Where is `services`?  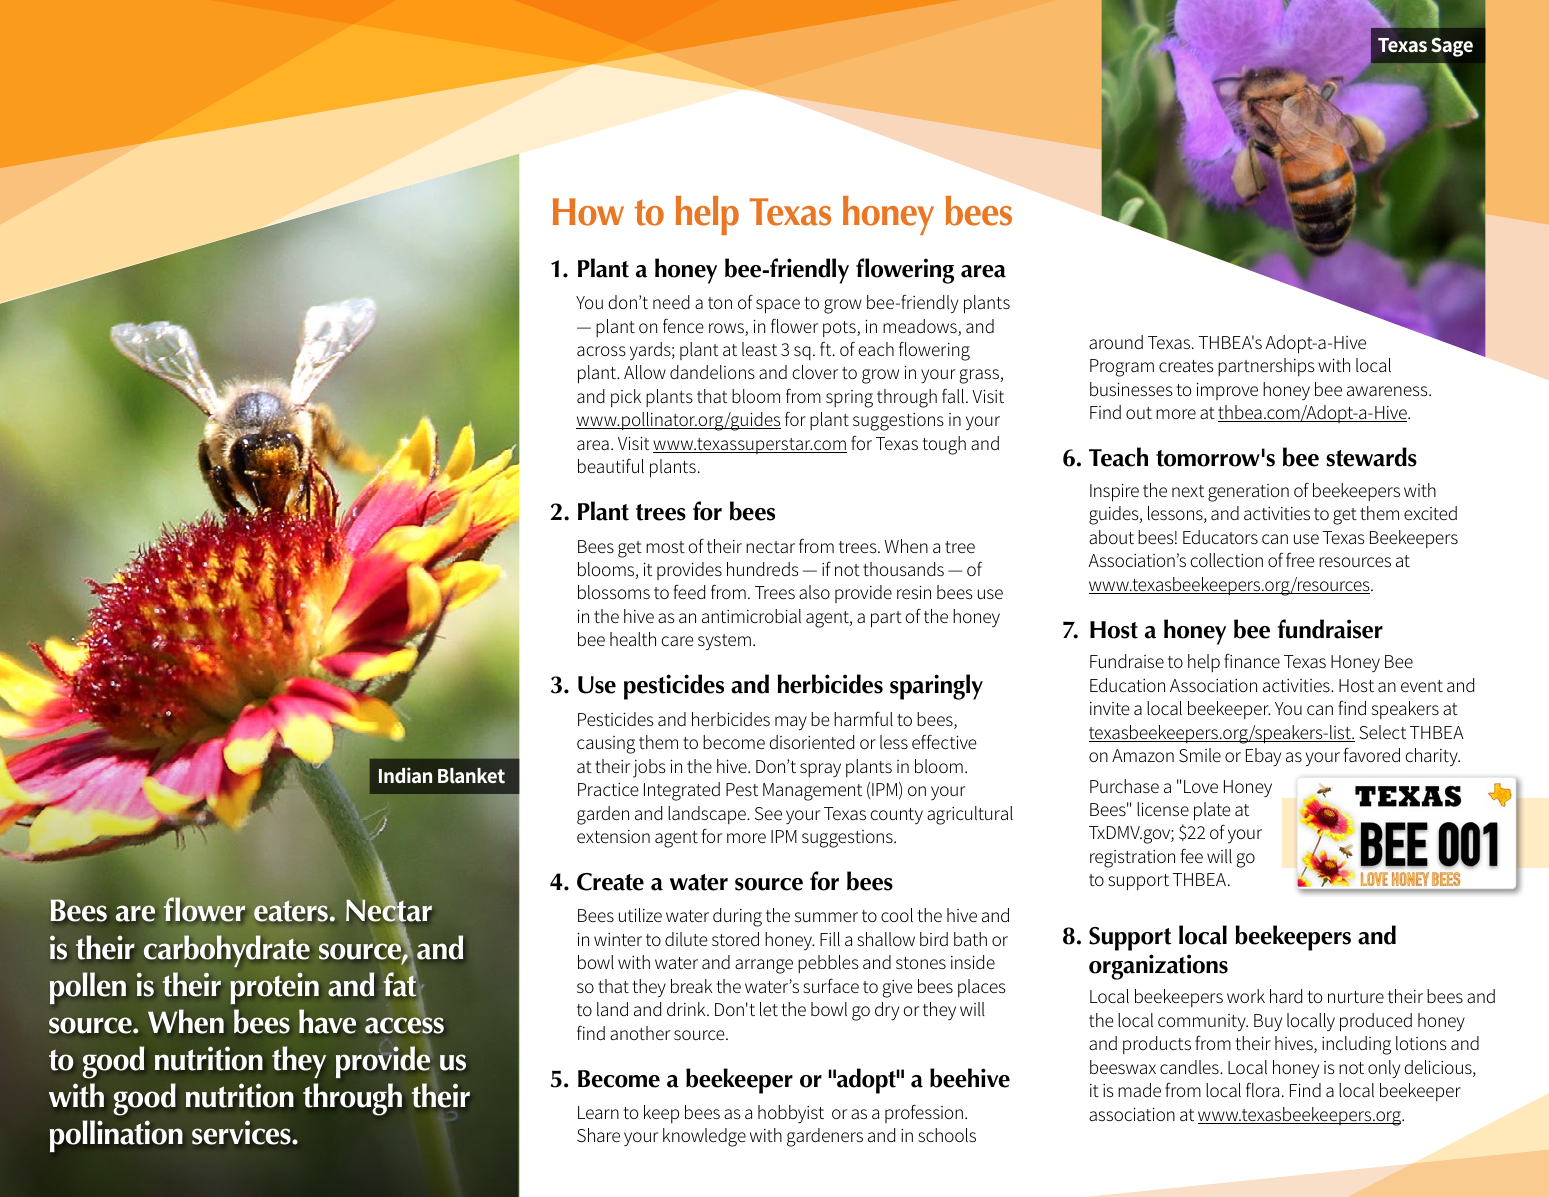
services is located at coordinates (242, 1132).
